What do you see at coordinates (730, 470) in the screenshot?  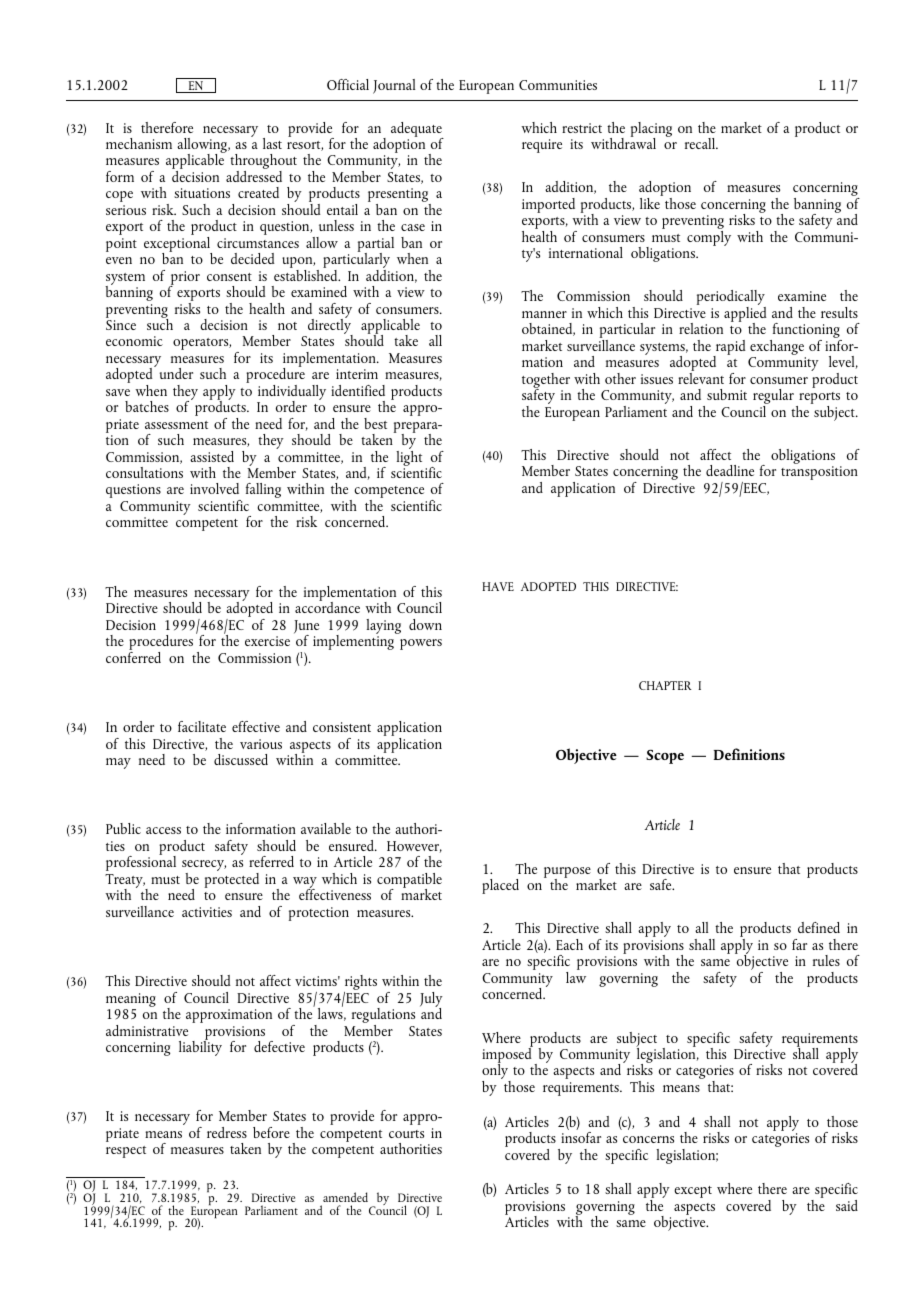 I see `deadline` at bounding box center [730, 470].
